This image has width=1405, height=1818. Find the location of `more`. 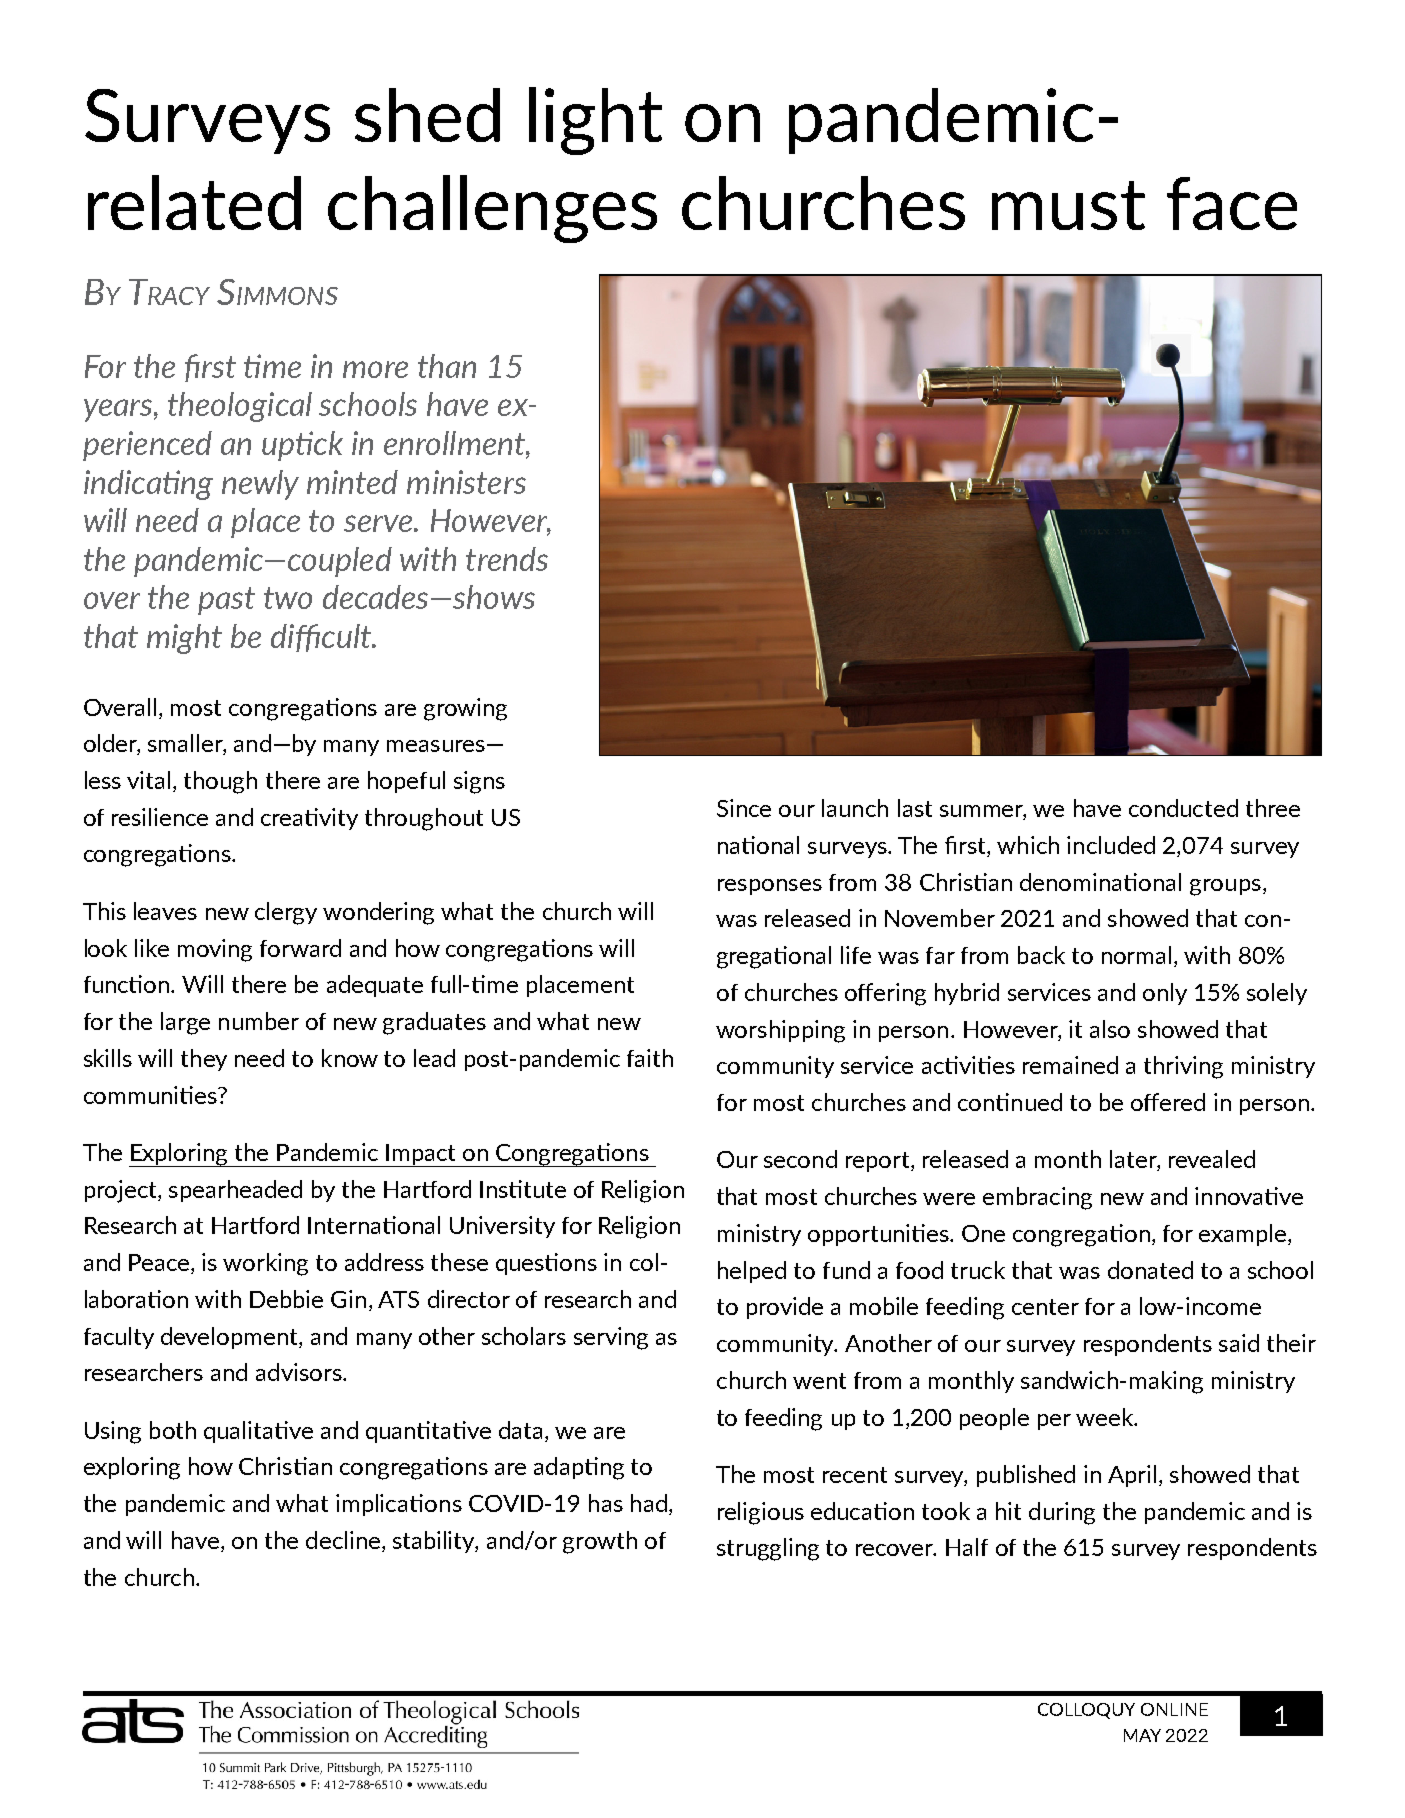

more is located at coordinates (375, 369).
